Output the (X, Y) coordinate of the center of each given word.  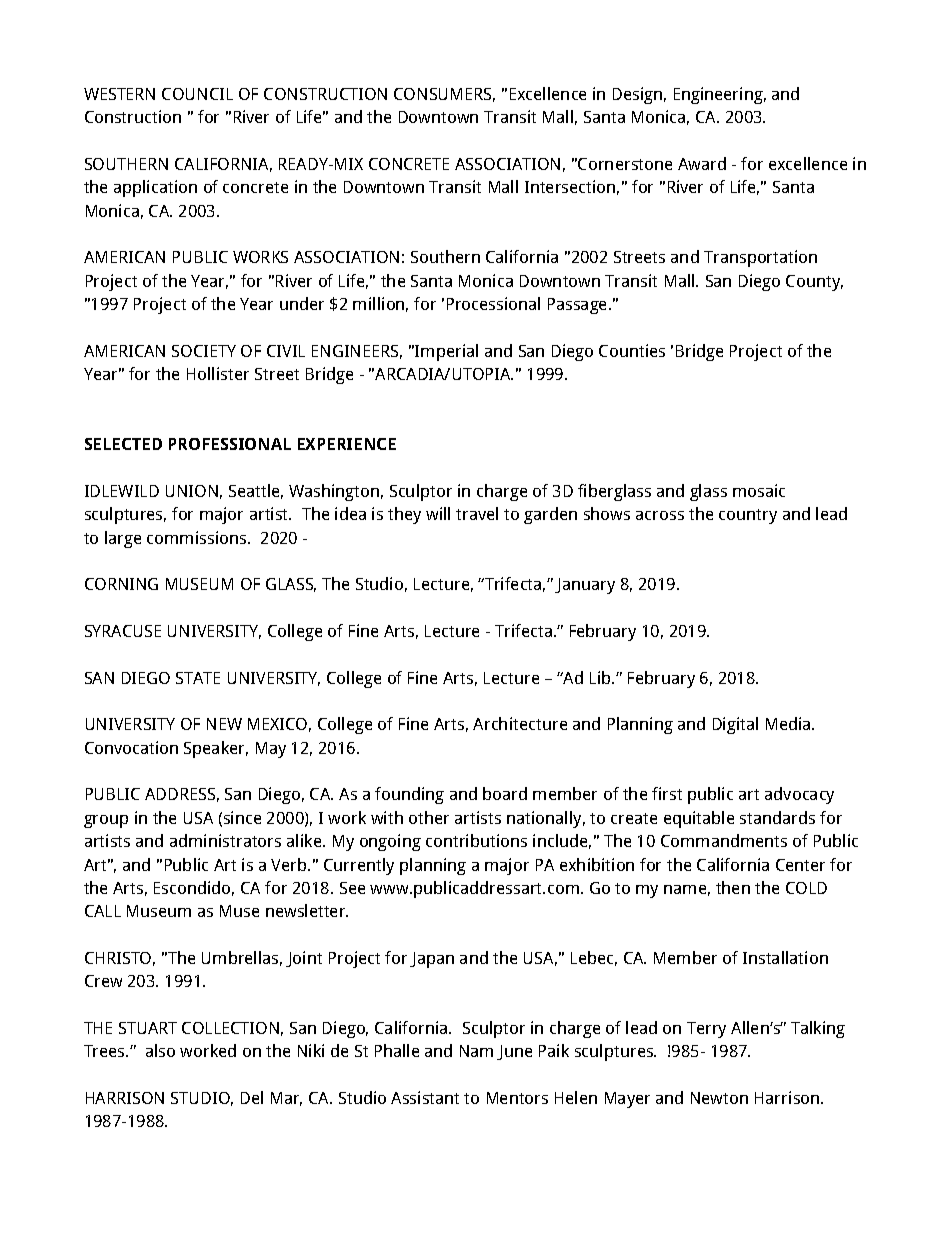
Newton (719, 1098)
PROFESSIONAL (230, 444)
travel (477, 513)
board (505, 793)
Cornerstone (625, 164)
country (748, 516)
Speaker (216, 749)
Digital (735, 725)
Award (702, 163)
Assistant (425, 1097)
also (160, 1050)
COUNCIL (197, 94)
